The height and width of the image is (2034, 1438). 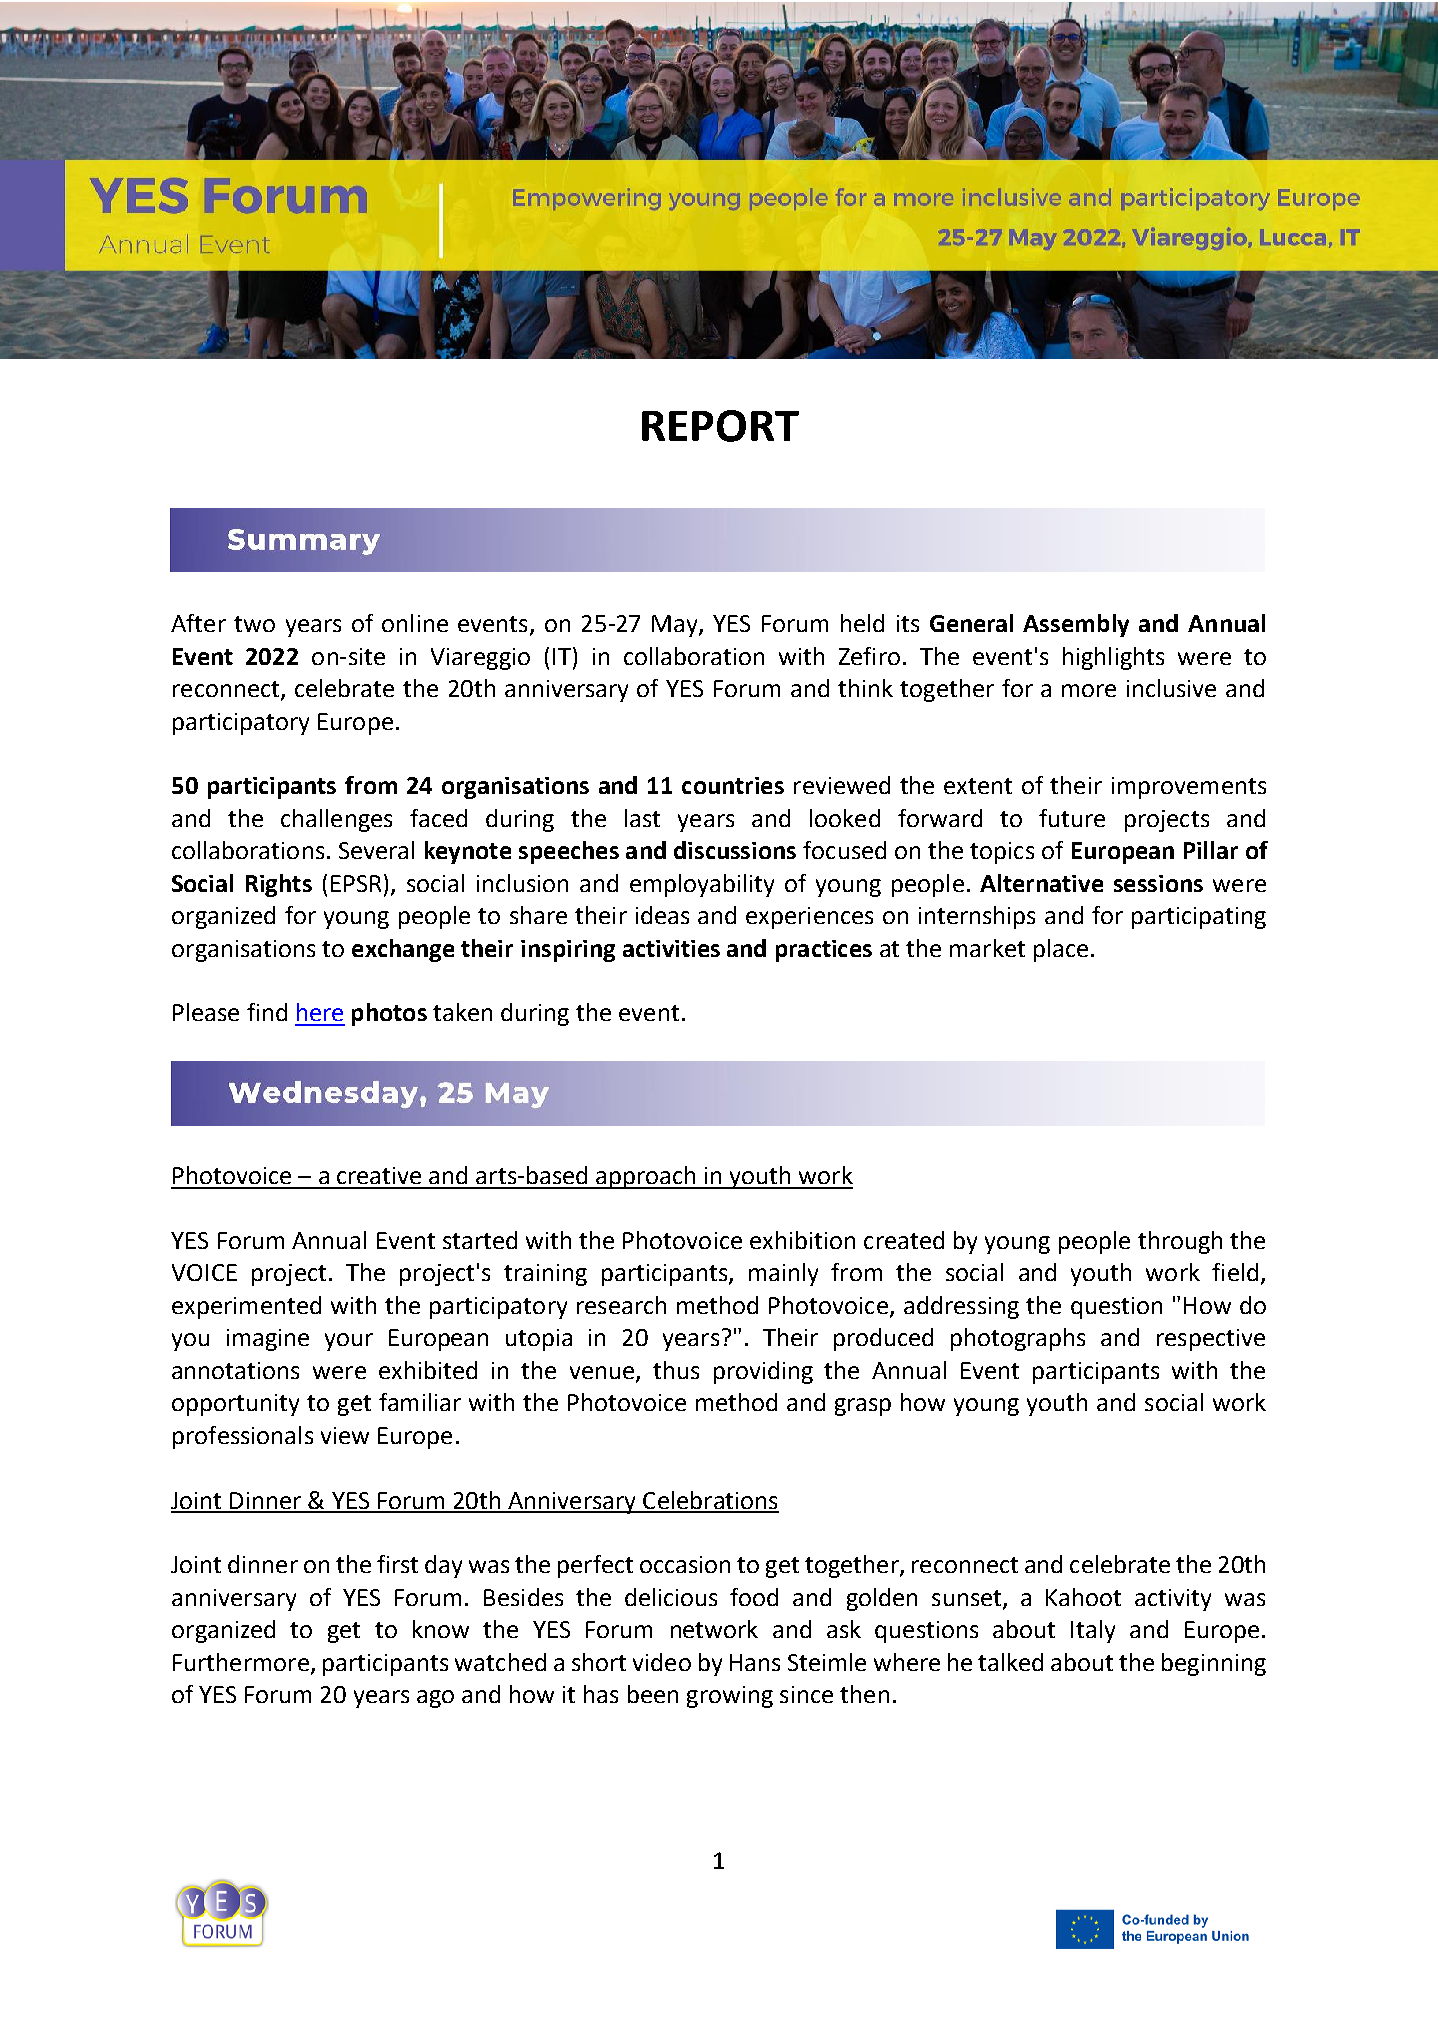 What do you see at coordinates (1093, 1631) in the image?
I see `Italy` at bounding box center [1093, 1631].
